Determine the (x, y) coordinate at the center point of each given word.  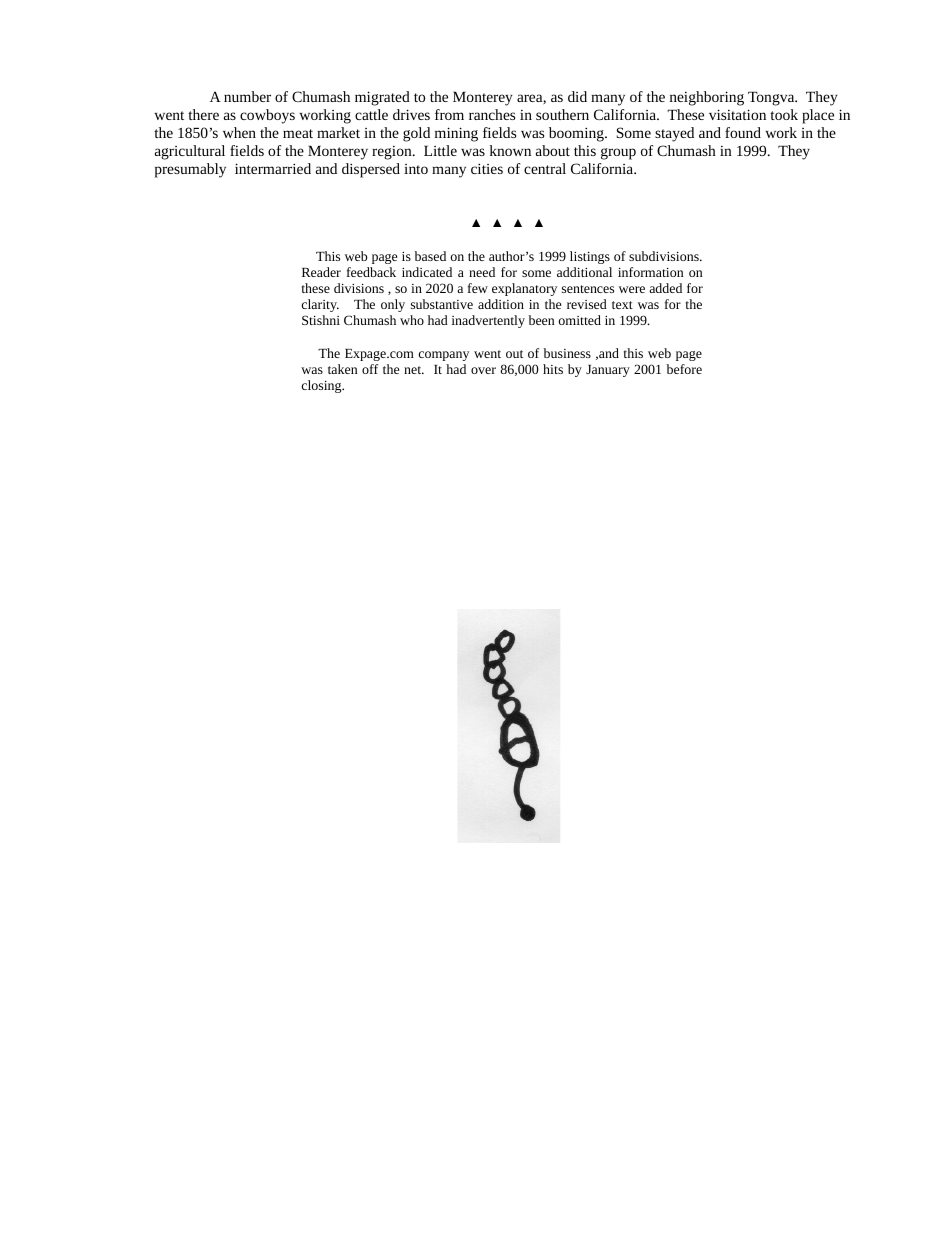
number (247, 96)
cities (487, 168)
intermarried (273, 168)
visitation (737, 114)
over (483, 370)
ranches (492, 114)
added (665, 288)
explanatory (524, 289)
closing (323, 386)
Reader (321, 272)
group (618, 154)
